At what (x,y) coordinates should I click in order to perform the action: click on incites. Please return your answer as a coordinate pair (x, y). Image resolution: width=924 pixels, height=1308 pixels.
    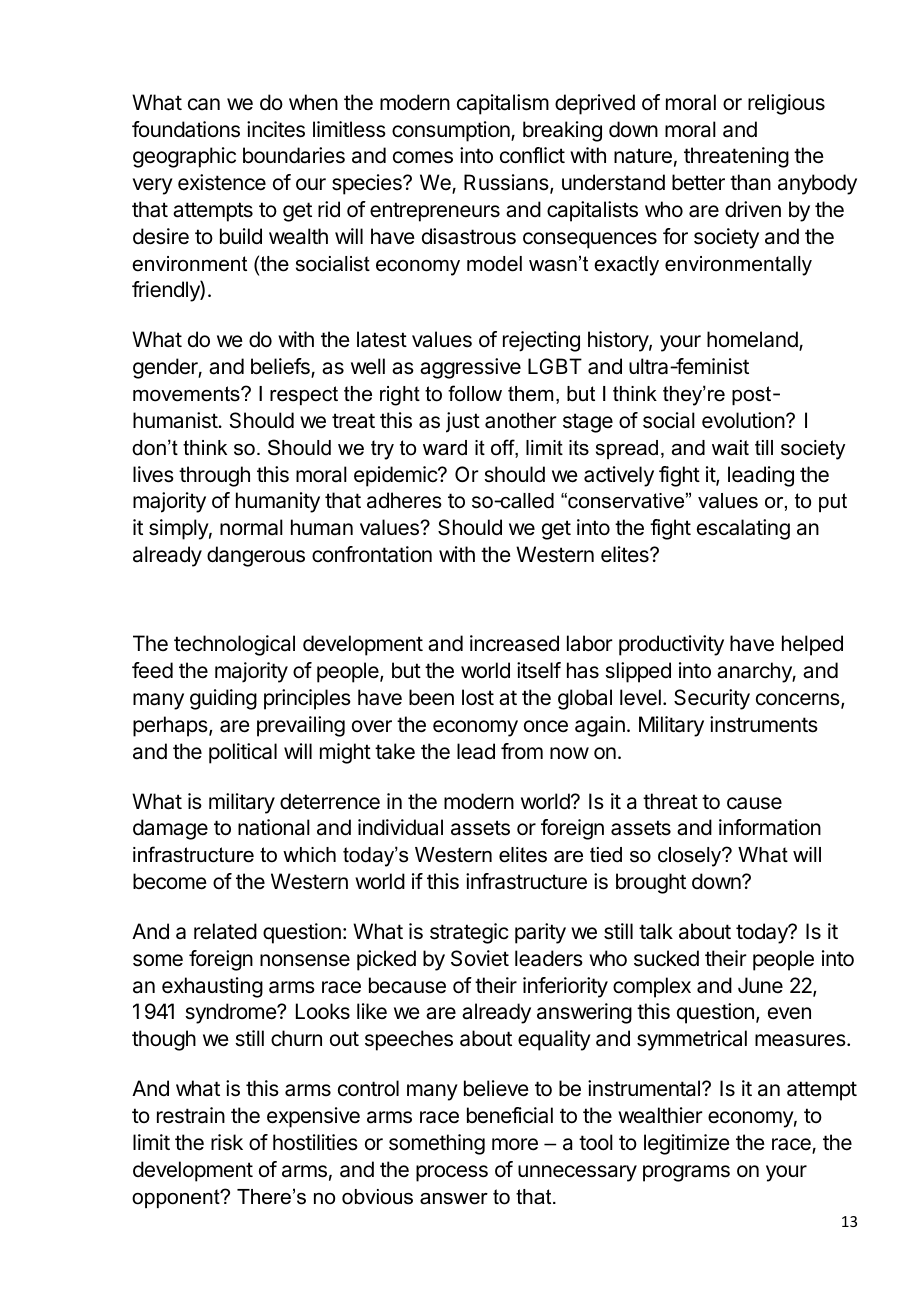
    Looking at the image, I should click on (276, 129).
